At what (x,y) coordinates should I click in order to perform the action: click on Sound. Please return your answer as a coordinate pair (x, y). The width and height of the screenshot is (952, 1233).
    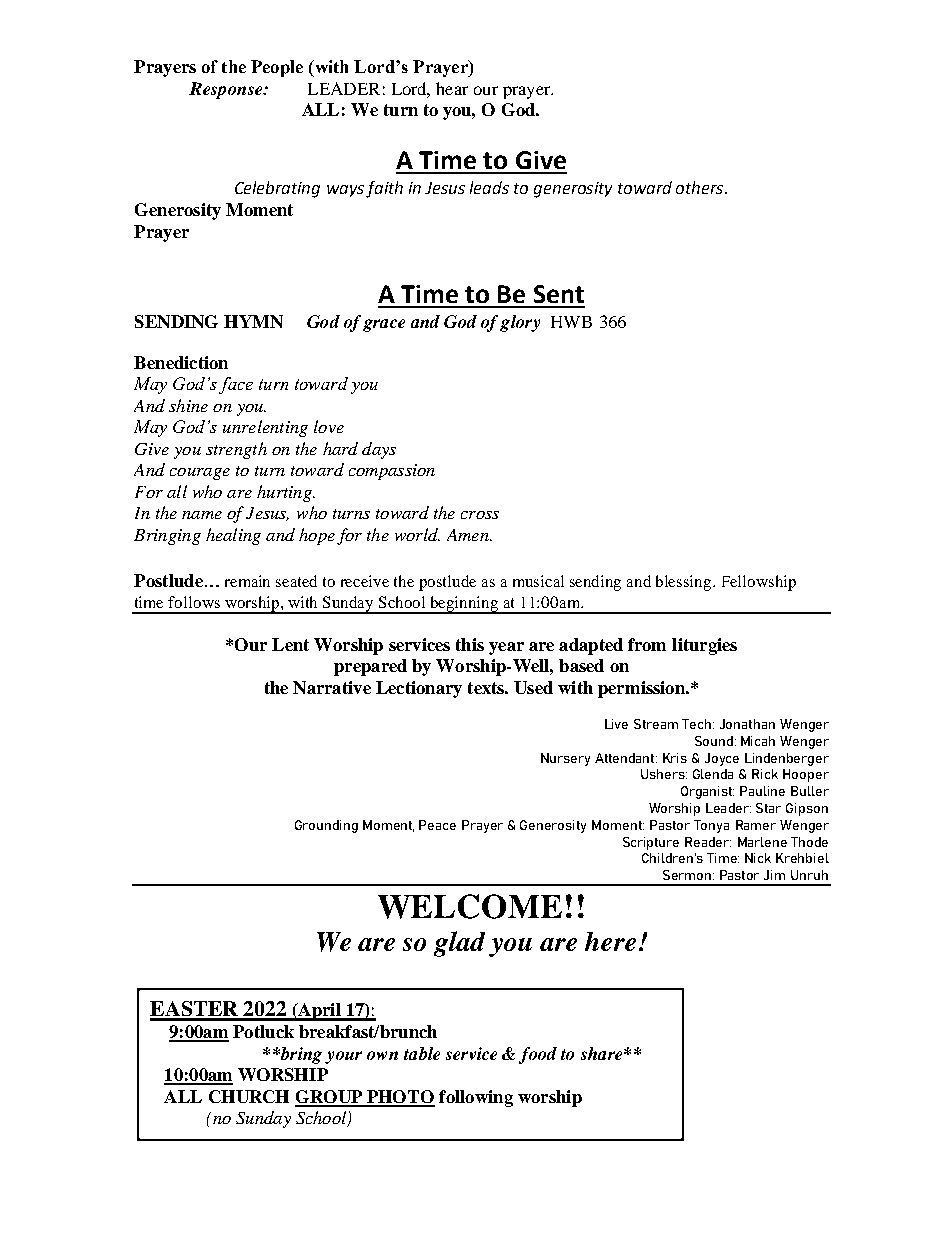
    Looking at the image, I should click on (714, 741).
